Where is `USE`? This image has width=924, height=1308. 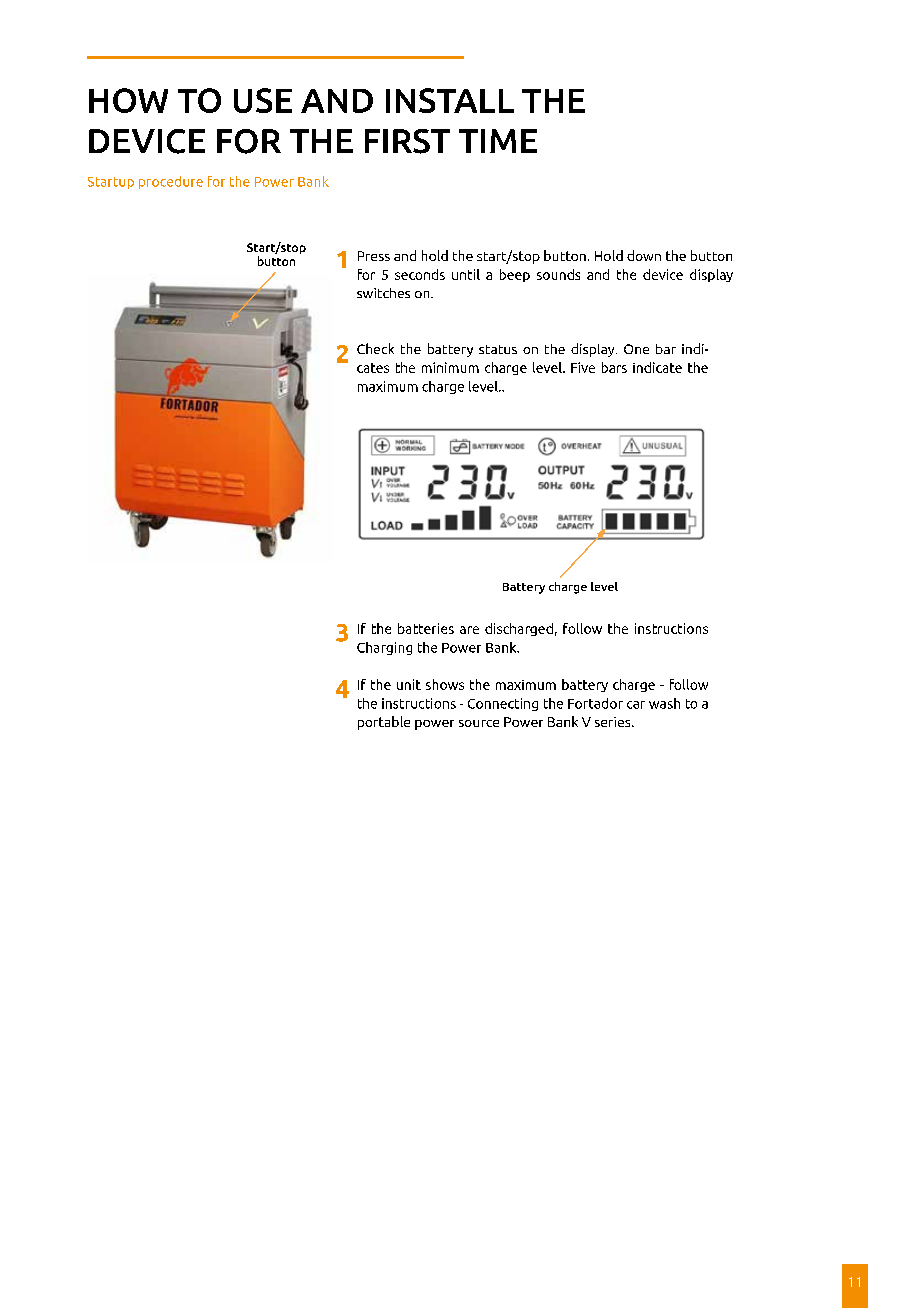
USE is located at coordinates (263, 100).
